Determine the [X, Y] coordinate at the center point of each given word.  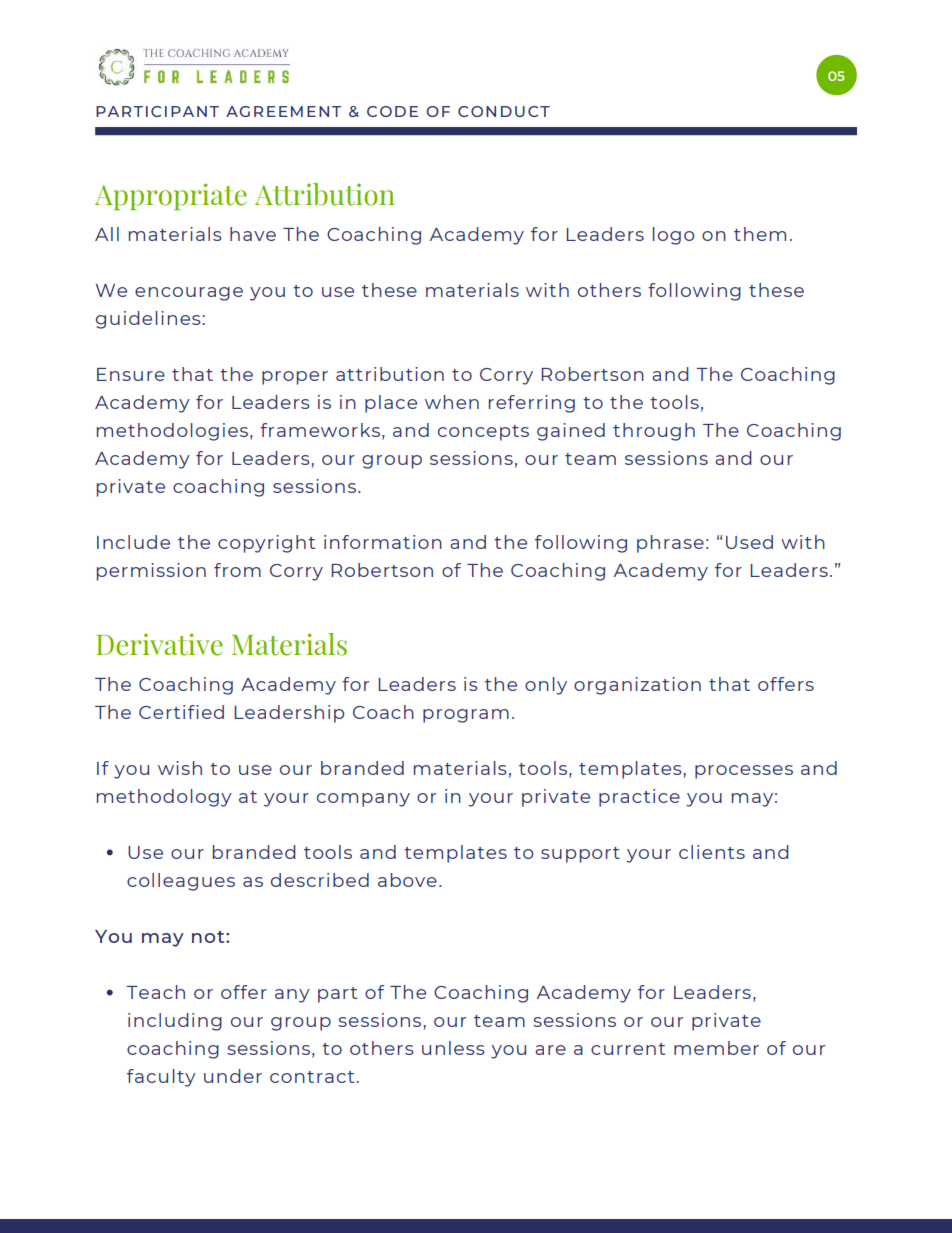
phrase [670, 544]
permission [151, 572]
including [175, 1022]
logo [674, 236]
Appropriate [171, 196]
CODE [392, 111]
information [383, 542]
